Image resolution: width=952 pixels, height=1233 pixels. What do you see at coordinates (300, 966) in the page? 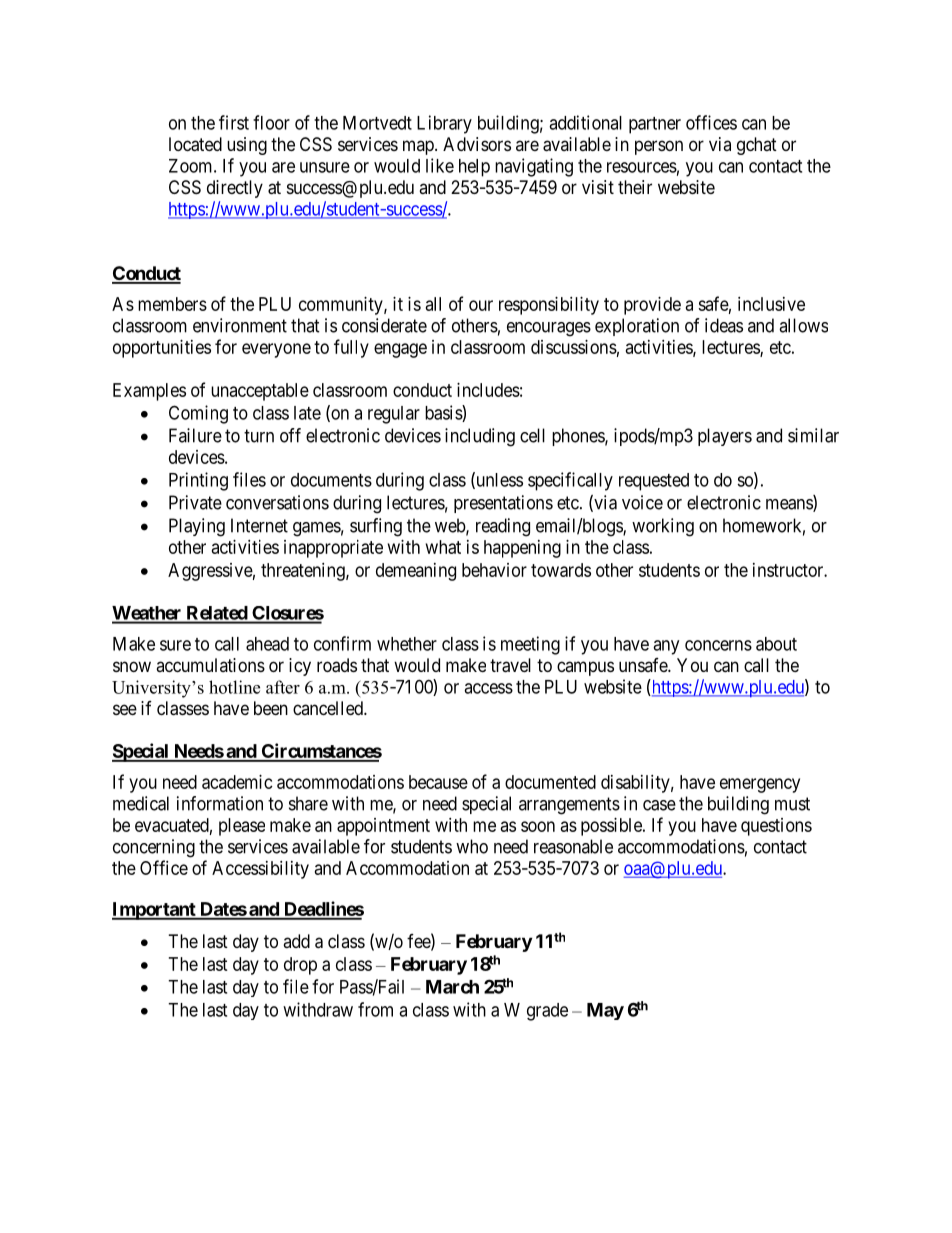
I see `drop` at bounding box center [300, 966].
